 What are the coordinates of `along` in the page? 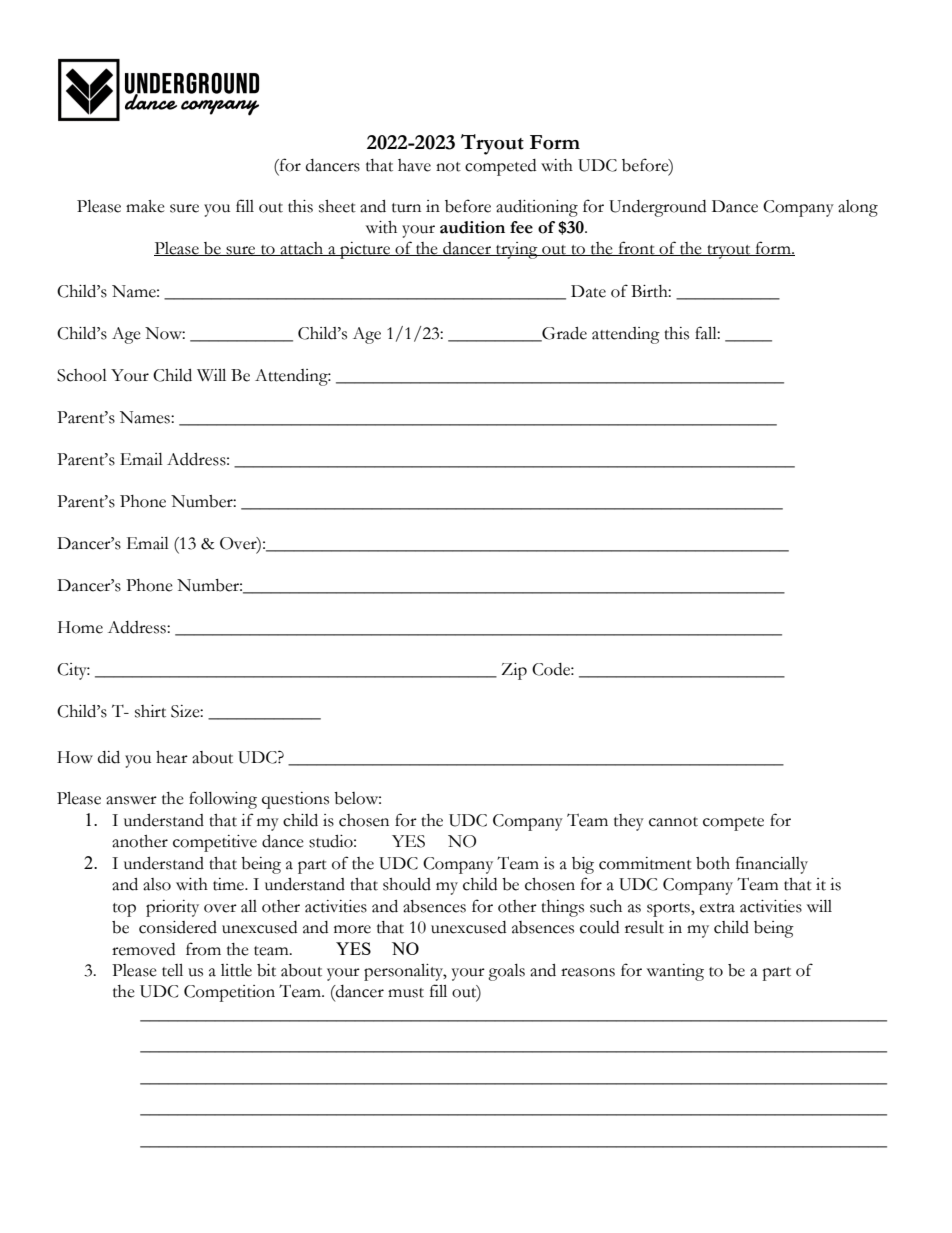 It's located at (858, 208).
